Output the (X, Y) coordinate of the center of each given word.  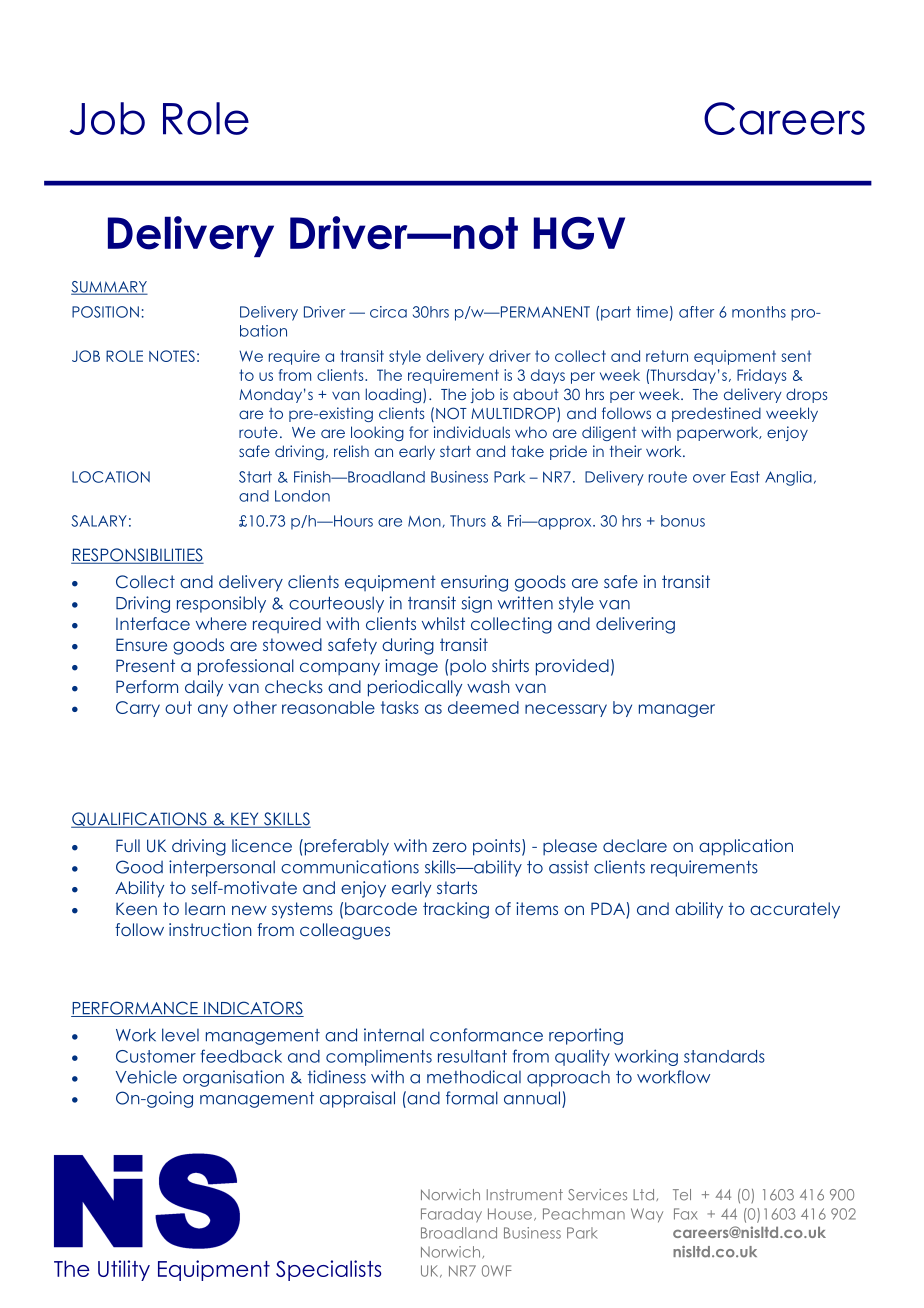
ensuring (474, 583)
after (696, 312)
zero (449, 847)
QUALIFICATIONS (140, 820)
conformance (486, 1035)
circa (388, 312)
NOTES (172, 356)
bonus (683, 521)
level (180, 1035)
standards (724, 1056)
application (746, 847)
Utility (124, 1270)
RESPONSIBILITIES (137, 556)
